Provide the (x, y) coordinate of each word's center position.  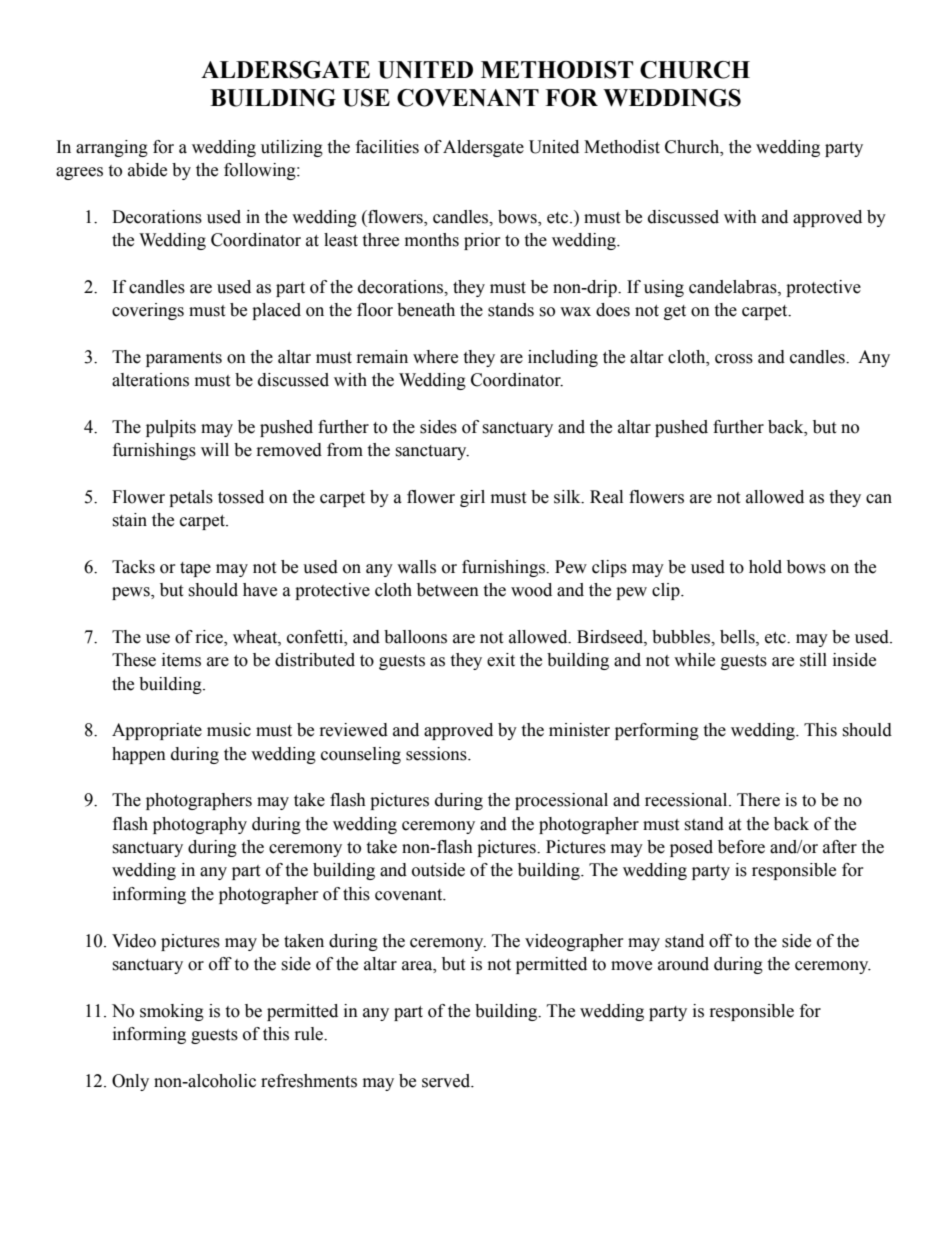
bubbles (682, 637)
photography (200, 825)
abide (147, 170)
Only (130, 1082)
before (741, 847)
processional (561, 801)
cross (734, 359)
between (448, 590)
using (664, 288)
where (435, 357)
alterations (150, 380)
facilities (387, 147)
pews (132, 593)
